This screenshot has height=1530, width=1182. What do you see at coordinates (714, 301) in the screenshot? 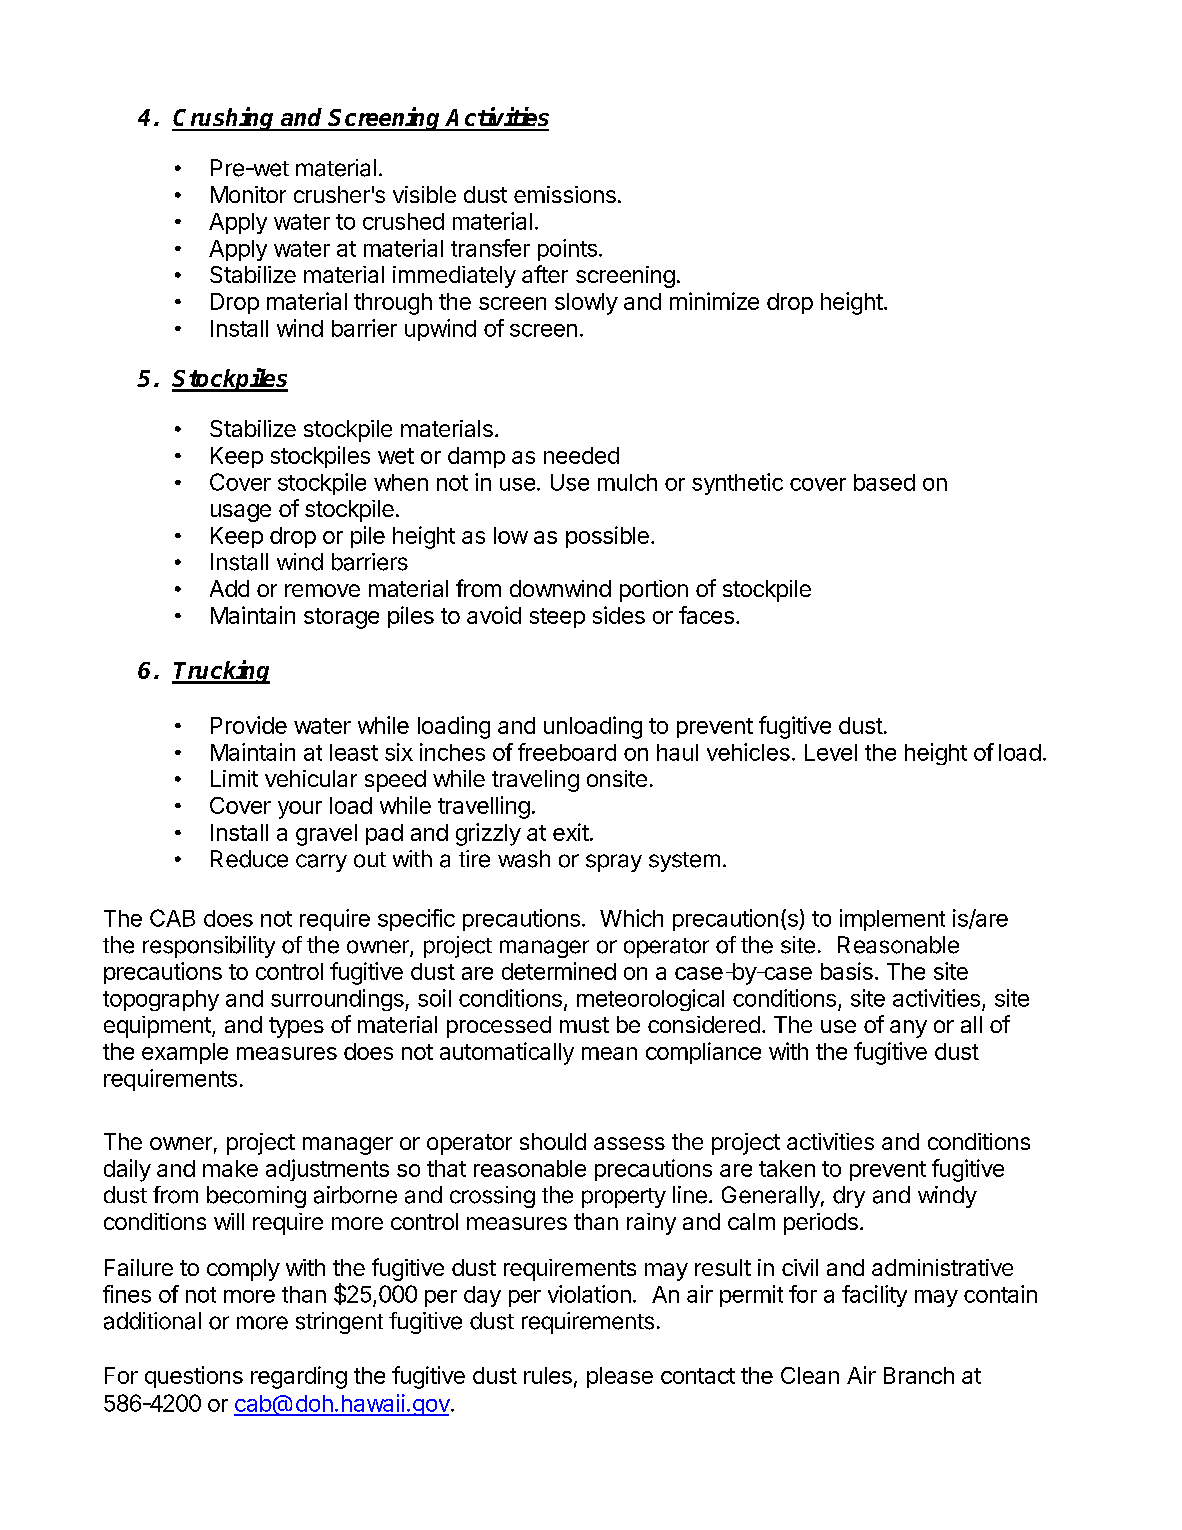
I see `minimize` at bounding box center [714, 301].
